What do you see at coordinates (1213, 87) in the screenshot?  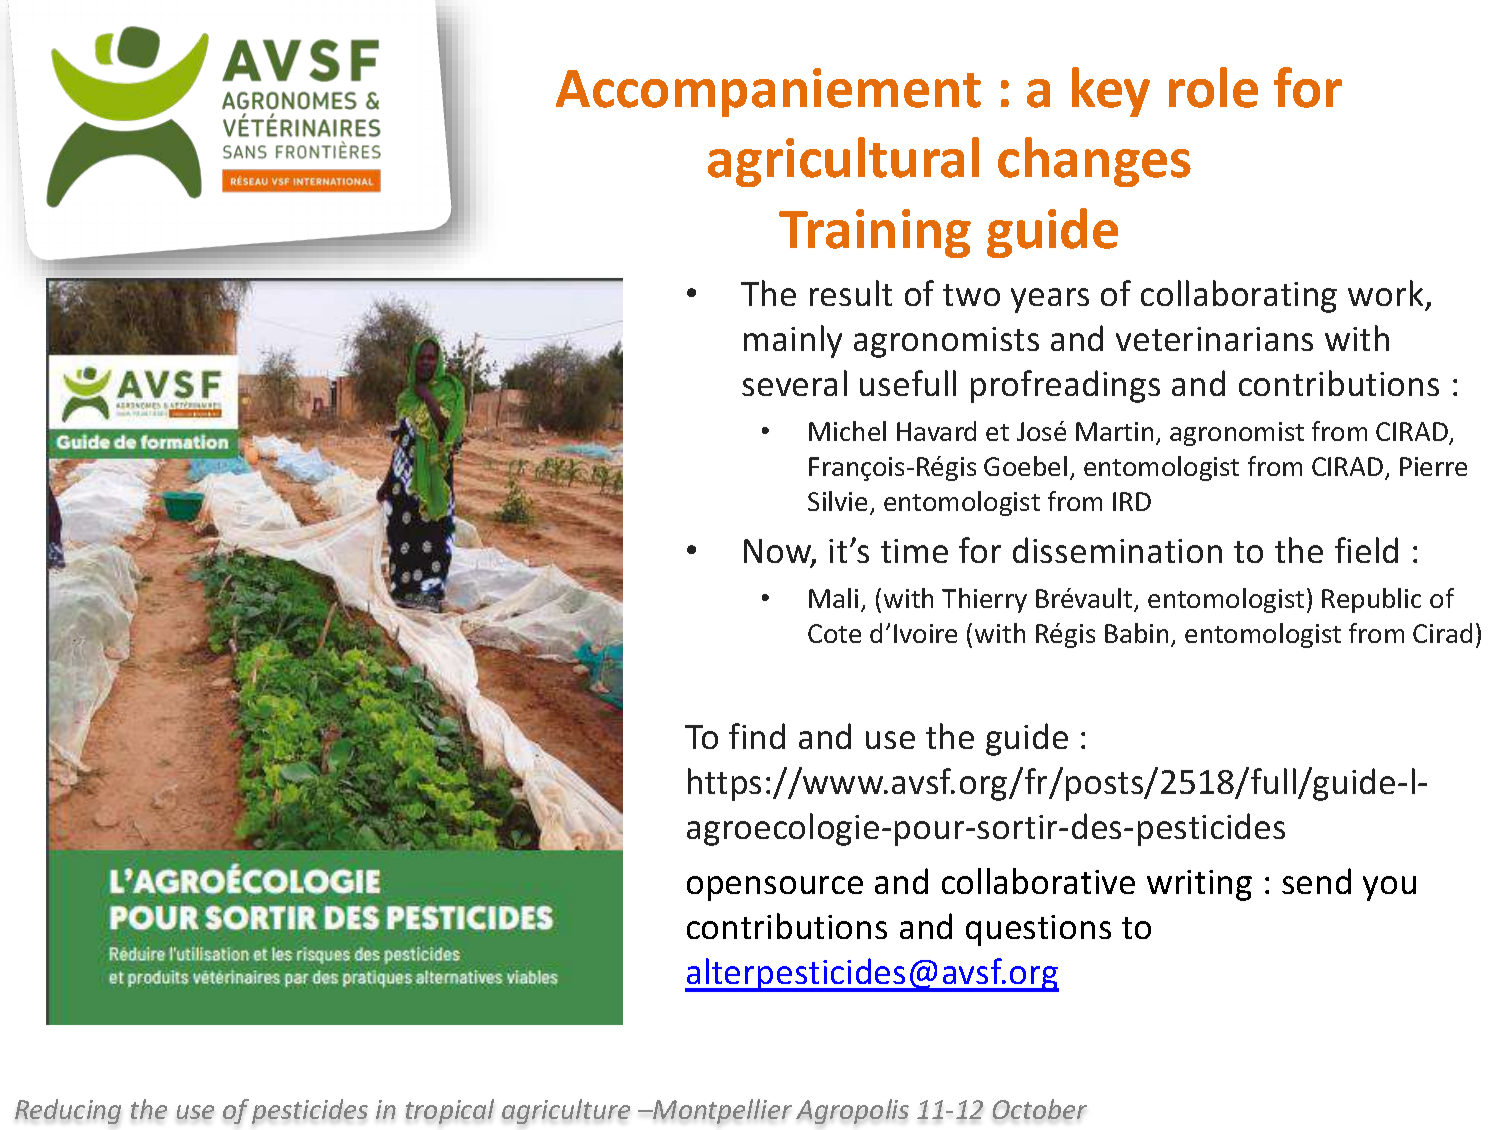 I see `role` at bounding box center [1213, 87].
